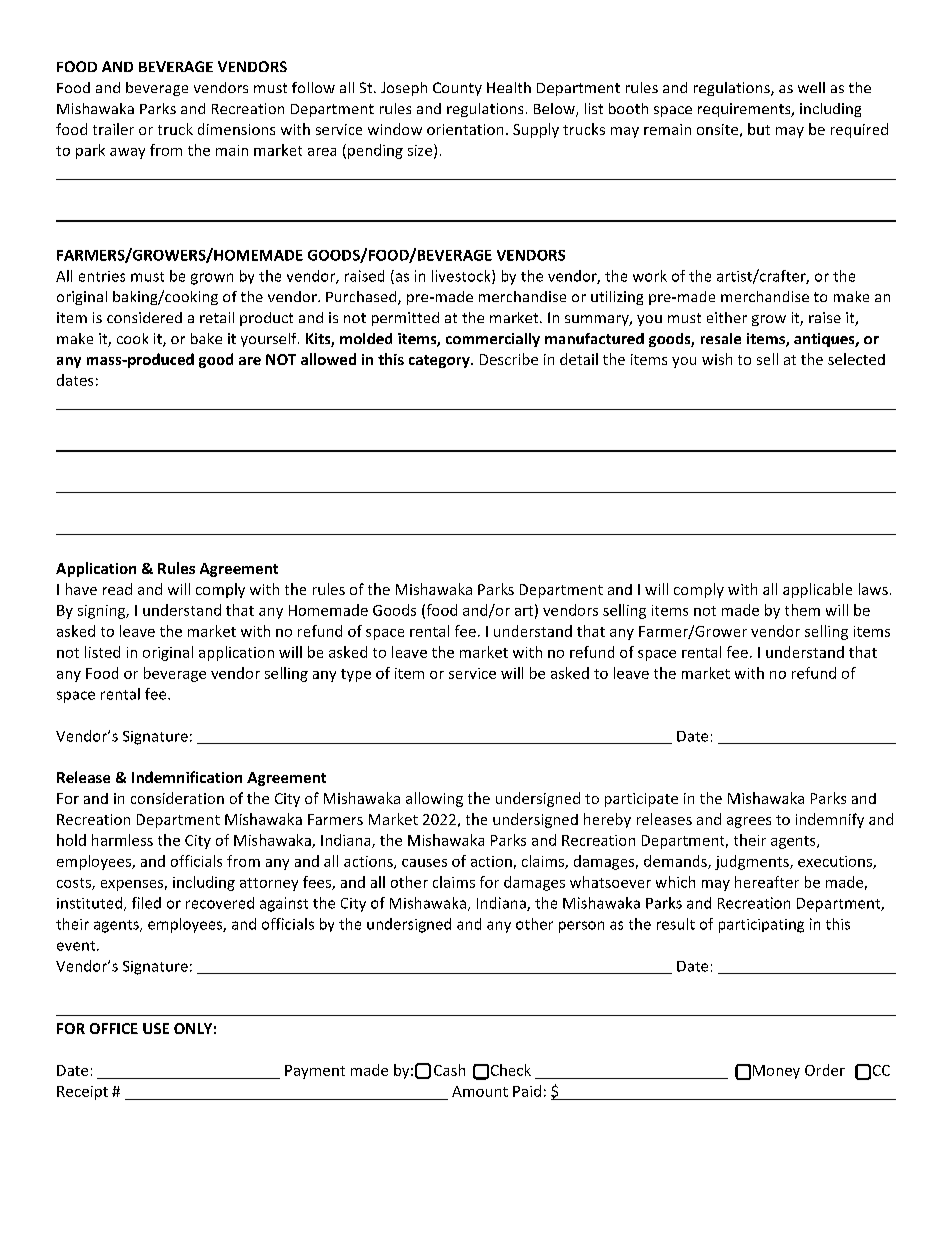 This image has width=952, height=1233. What do you see at coordinates (449, 1070) in the image?
I see `Cash` at bounding box center [449, 1070].
